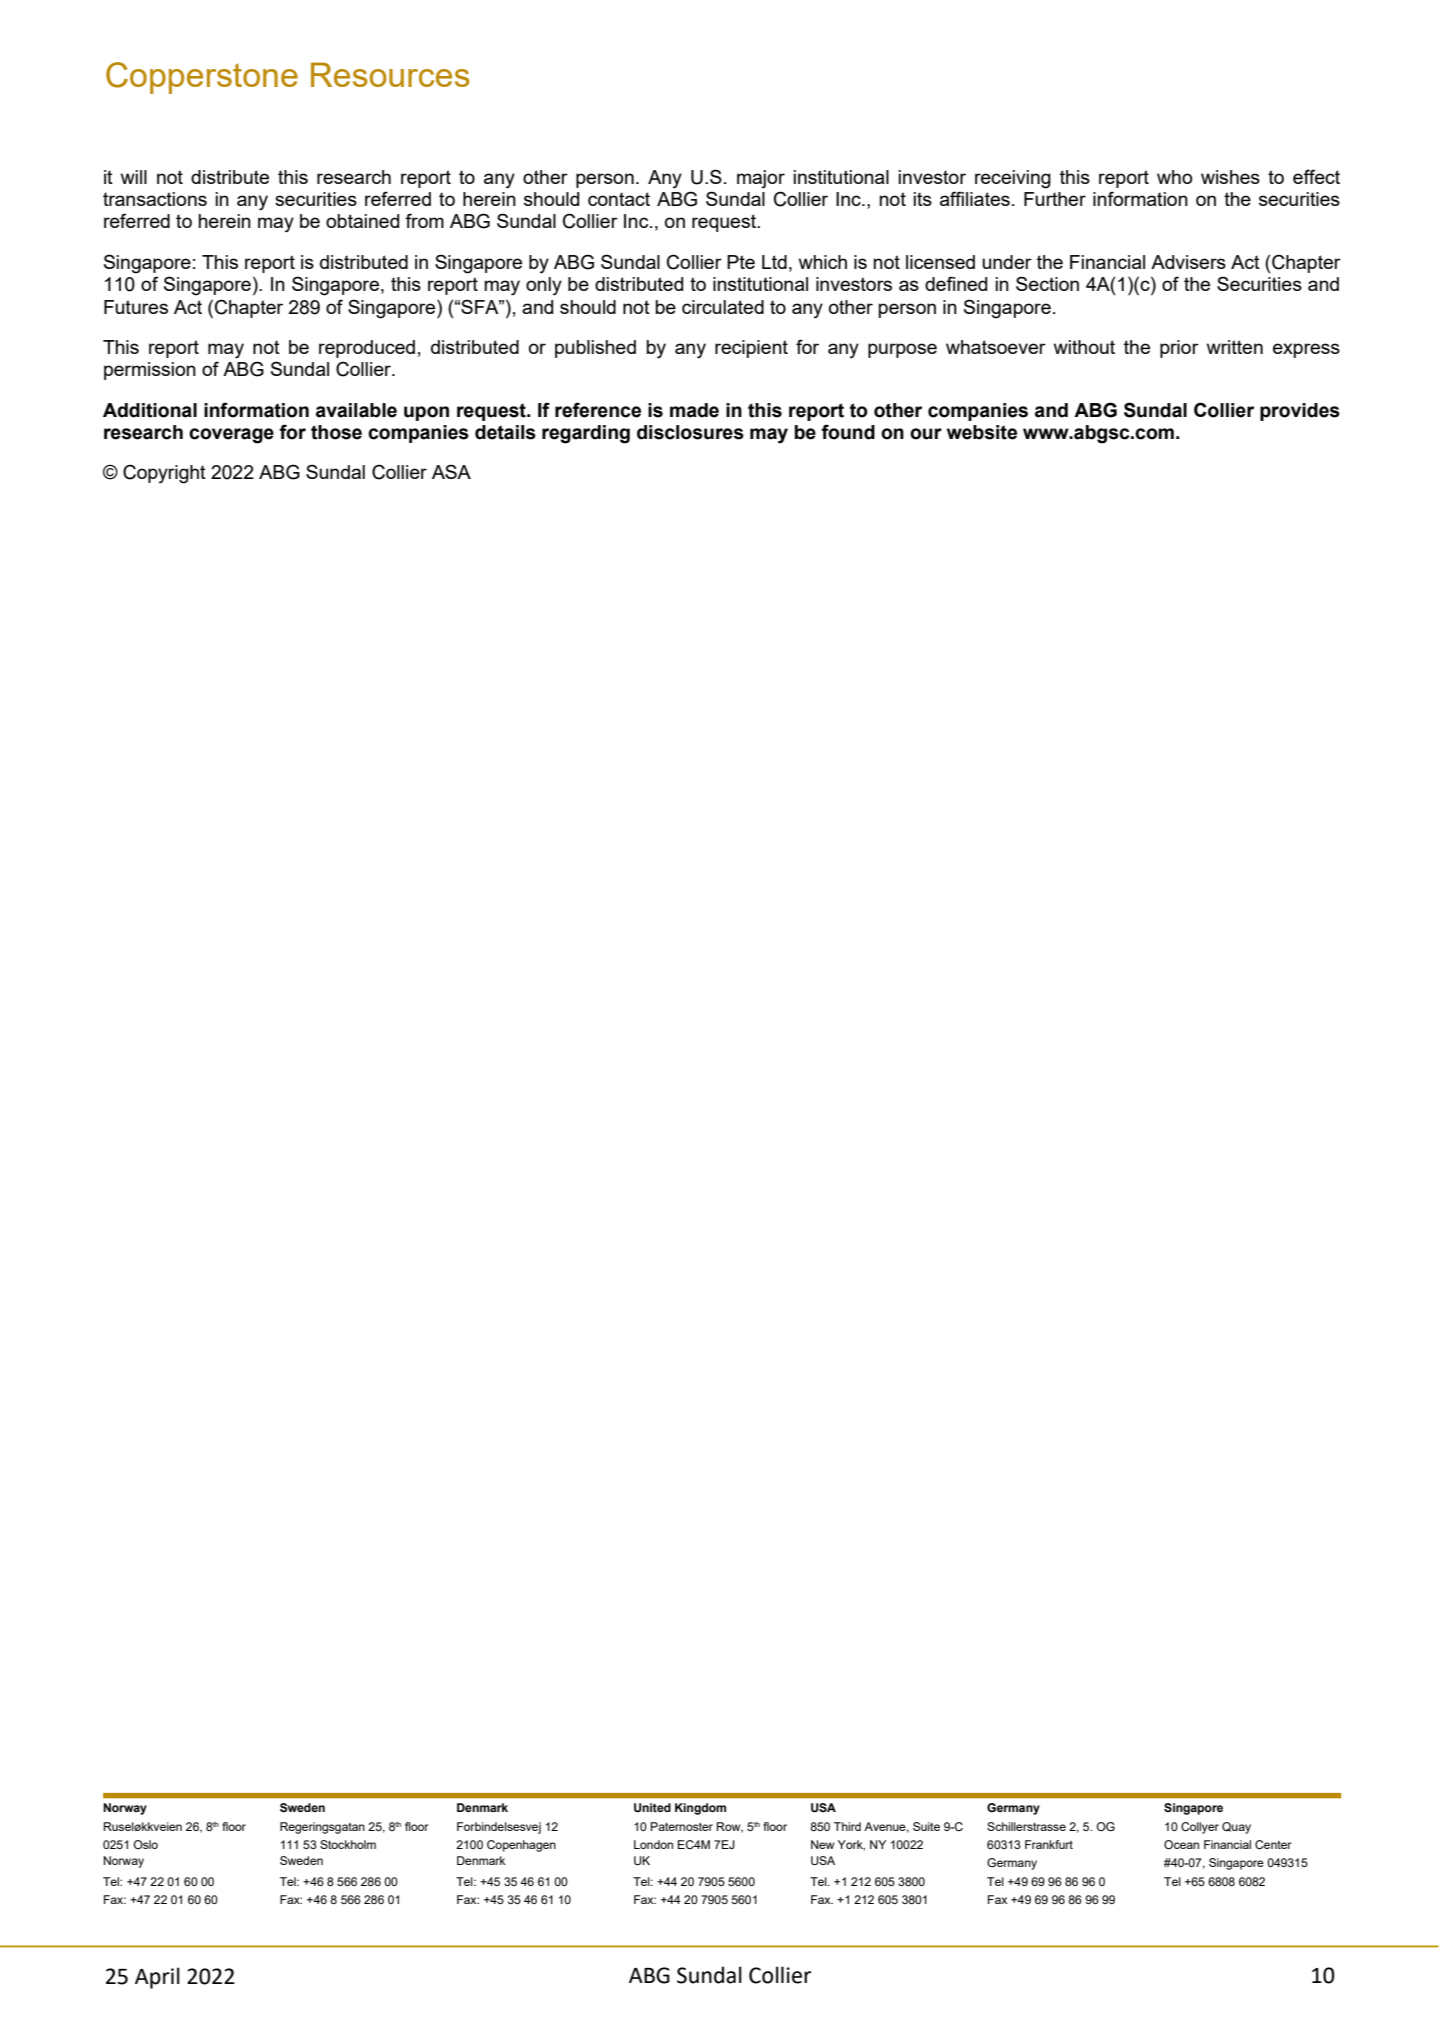  Describe the element at coordinates (982, 432) in the screenshot. I see `website` at that location.
